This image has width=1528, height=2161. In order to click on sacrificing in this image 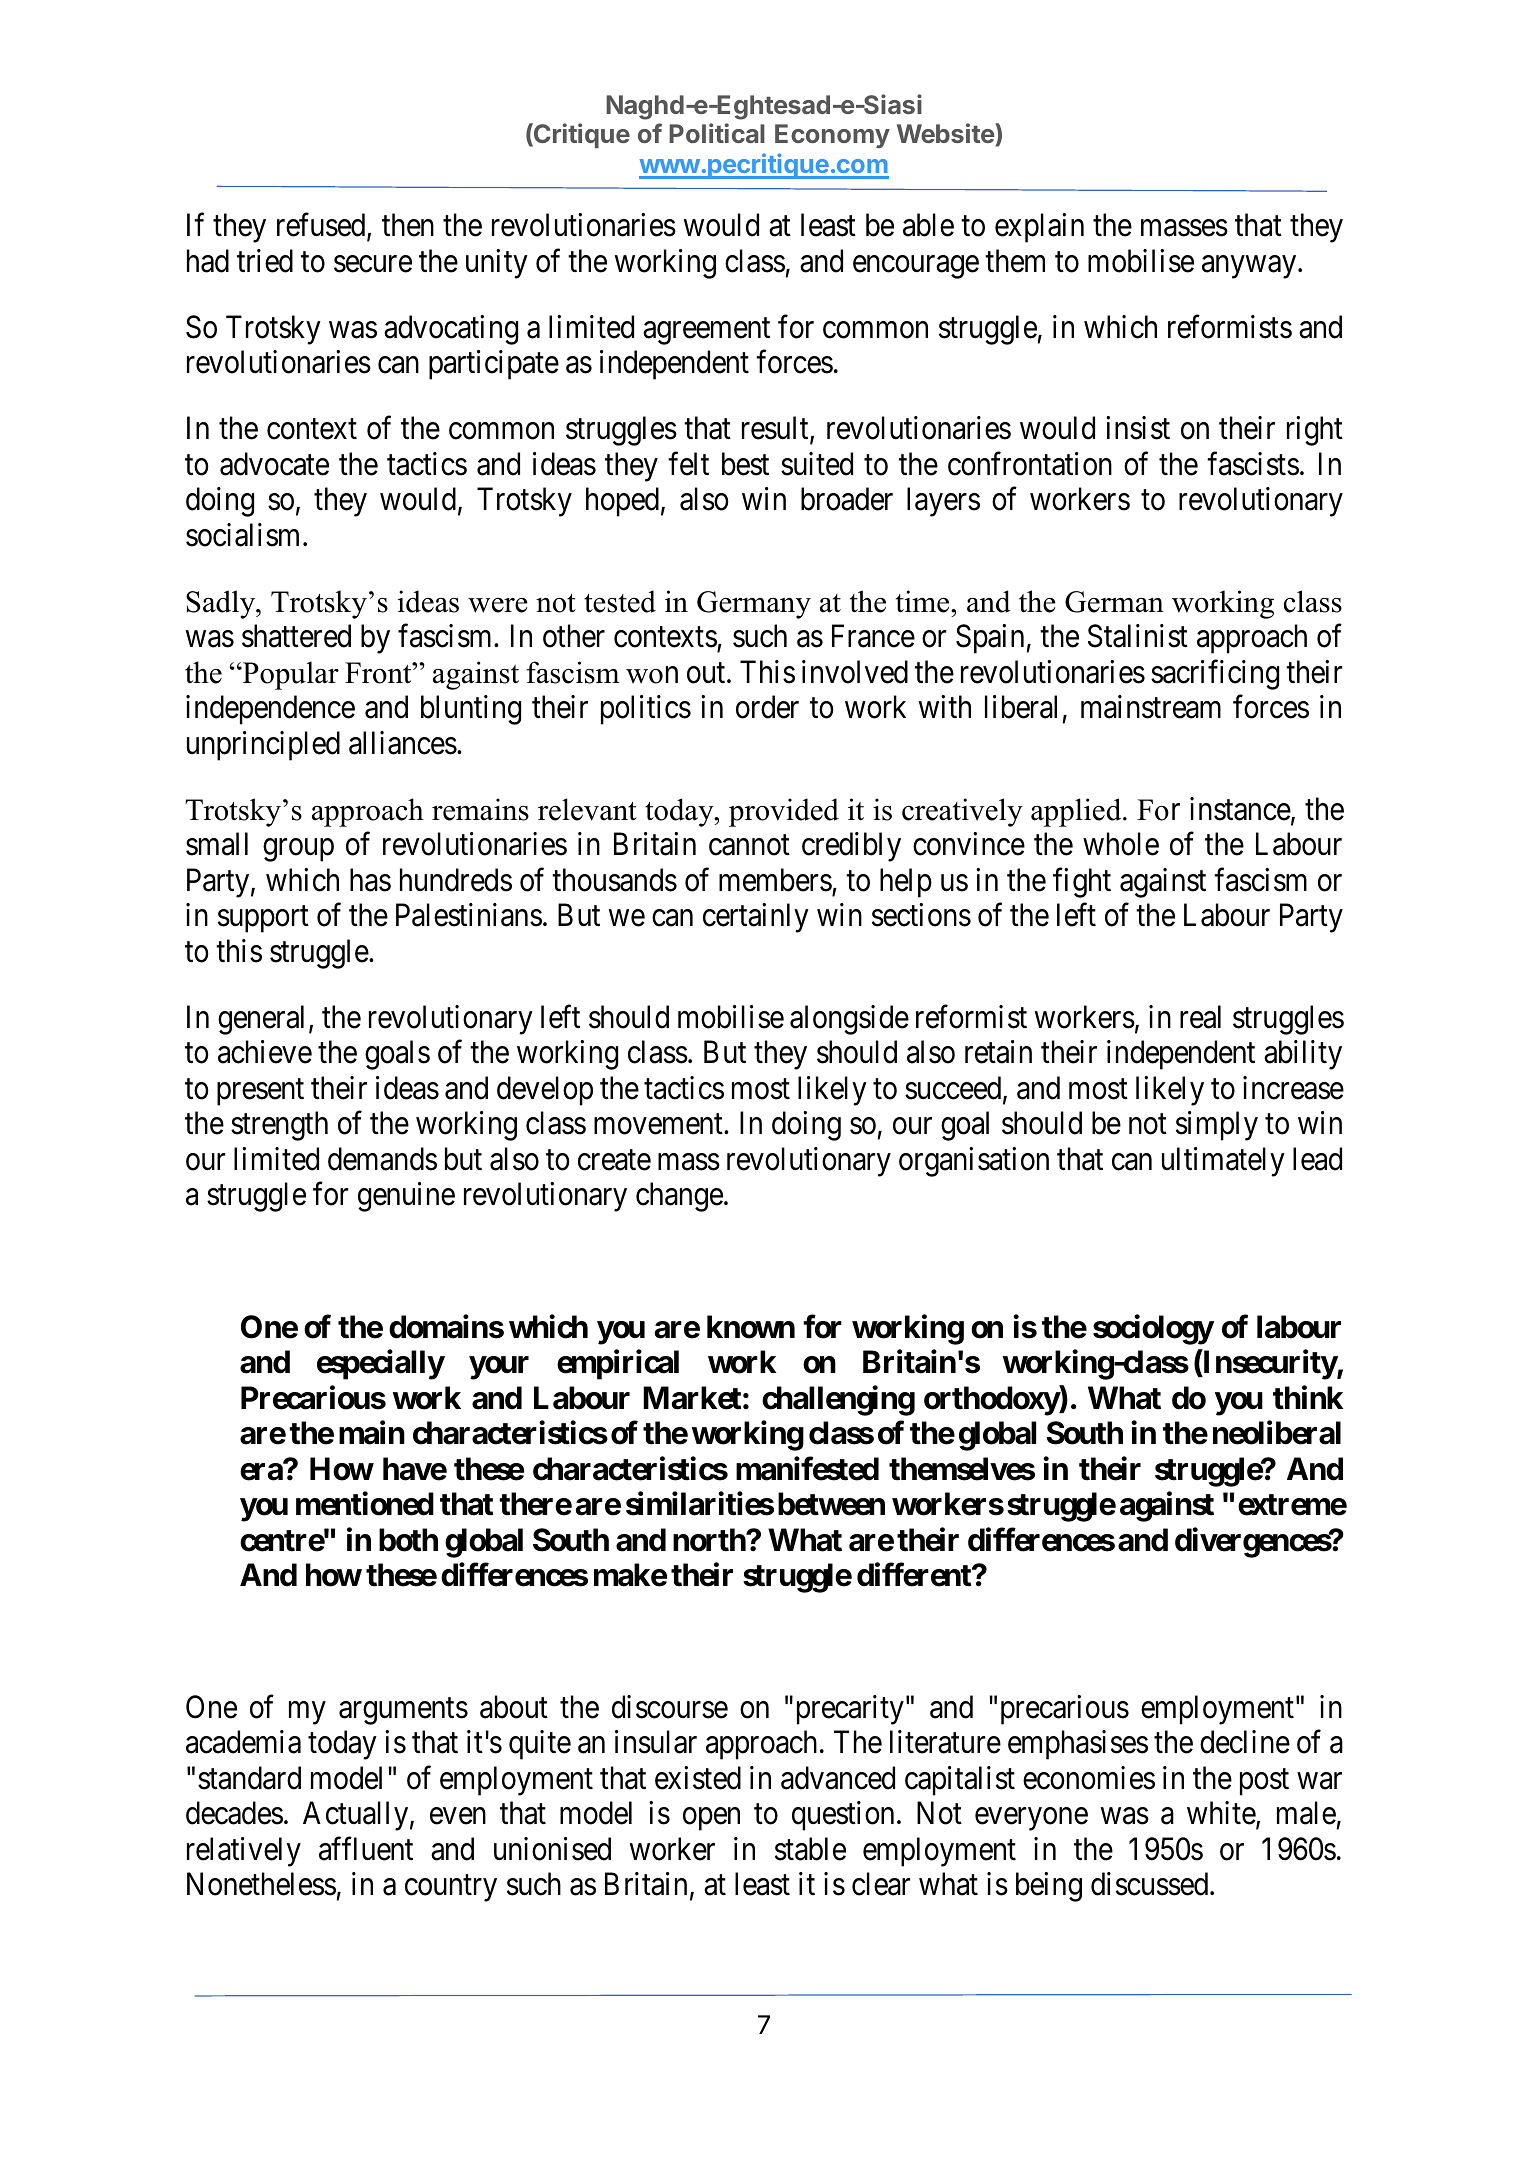, I will do `click(1215, 675)`.
